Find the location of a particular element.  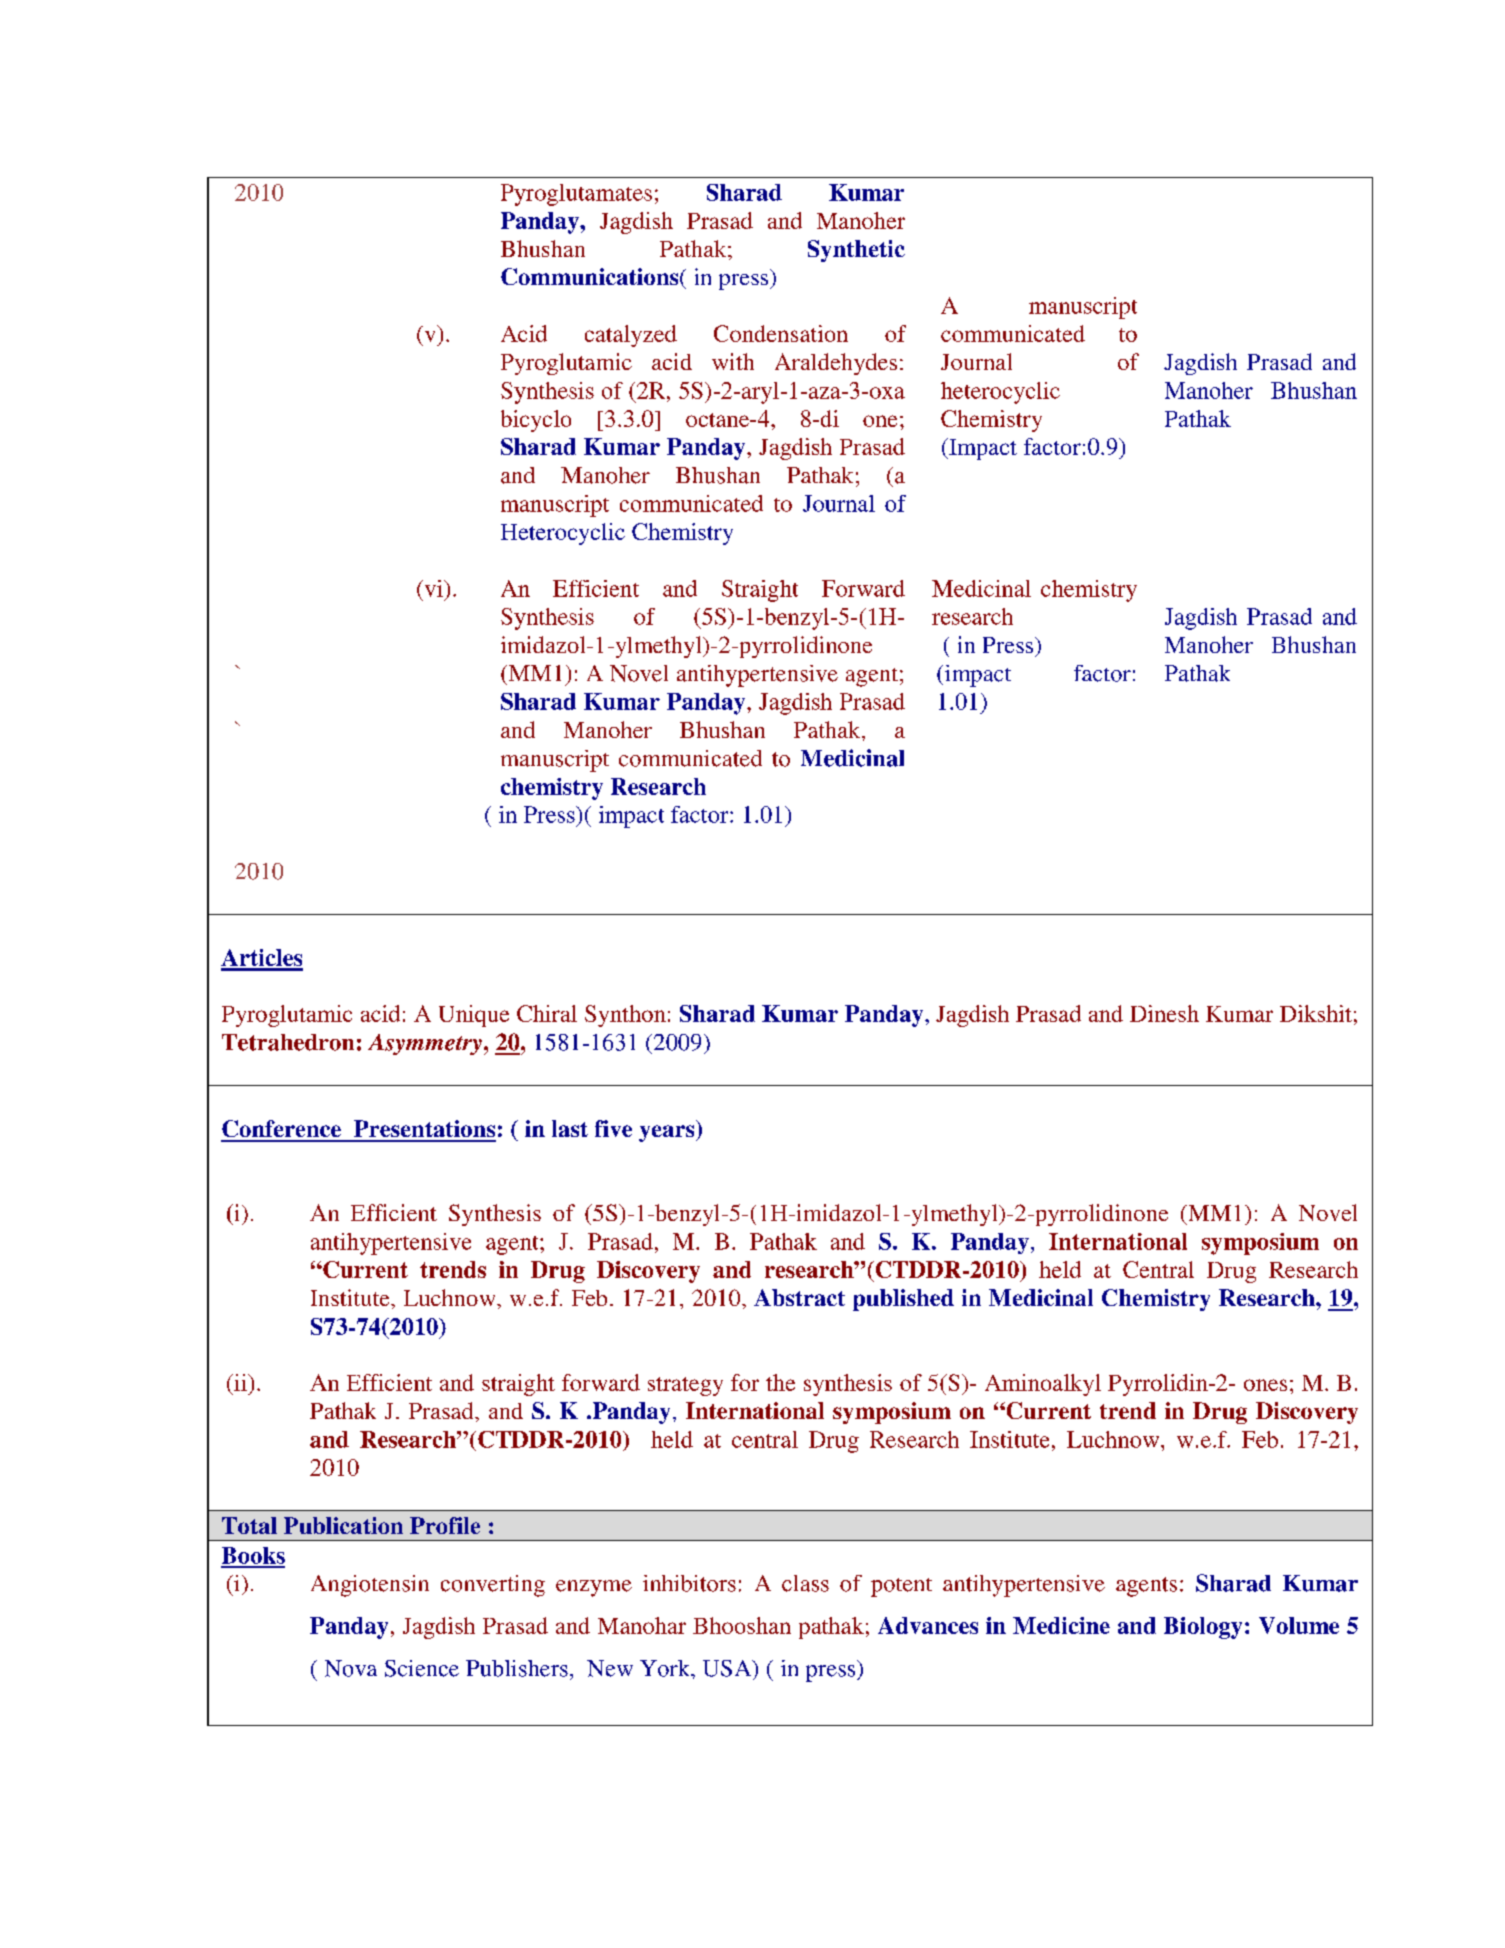

Medicine is located at coordinates (1061, 1625).
